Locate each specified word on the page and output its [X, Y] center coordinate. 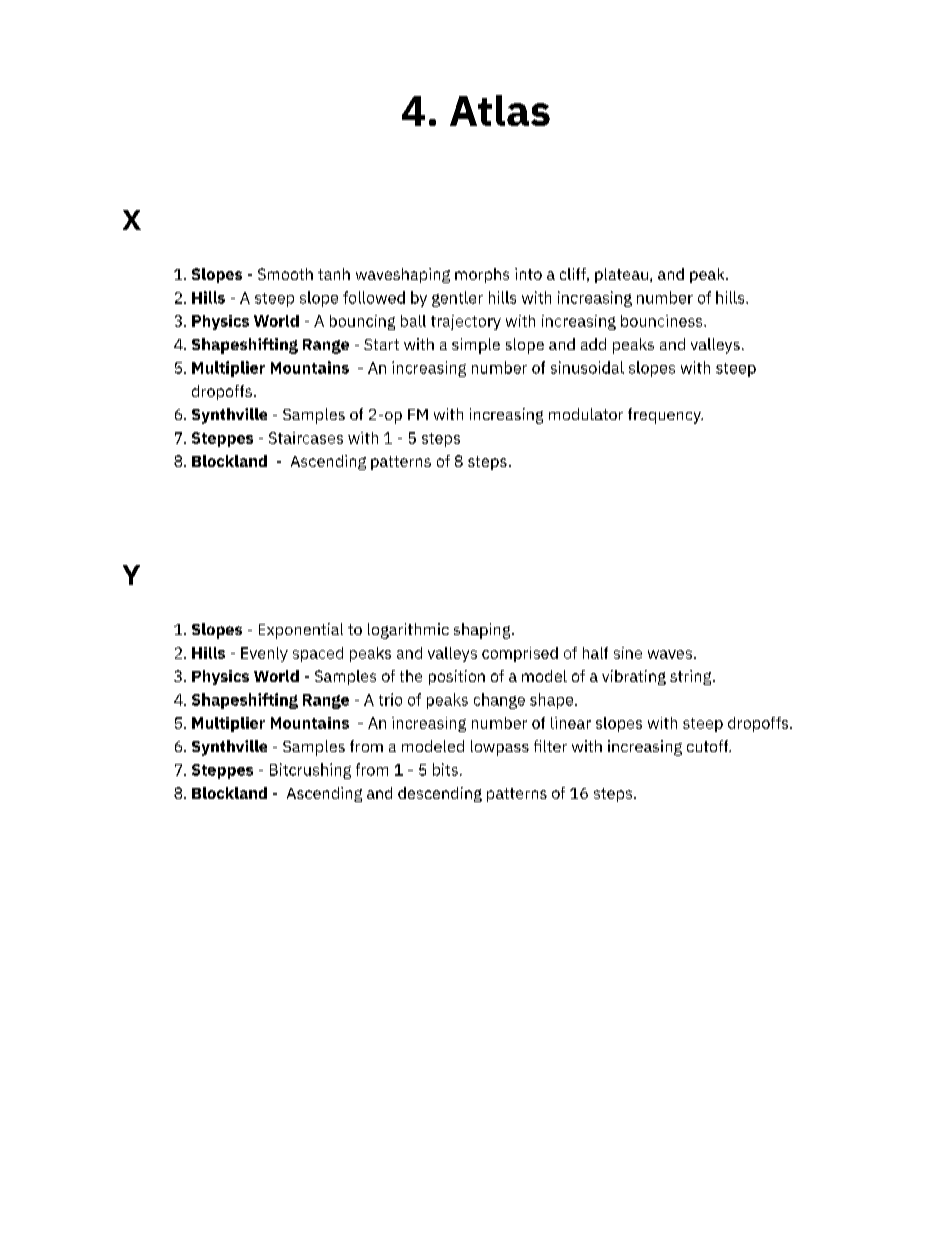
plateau [621, 275]
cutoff [709, 746]
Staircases [306, 438]
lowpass [500, 748]
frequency [665, 416]
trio [390, 699]
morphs [482, 275]
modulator [586, 414]
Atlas [500, 110]
